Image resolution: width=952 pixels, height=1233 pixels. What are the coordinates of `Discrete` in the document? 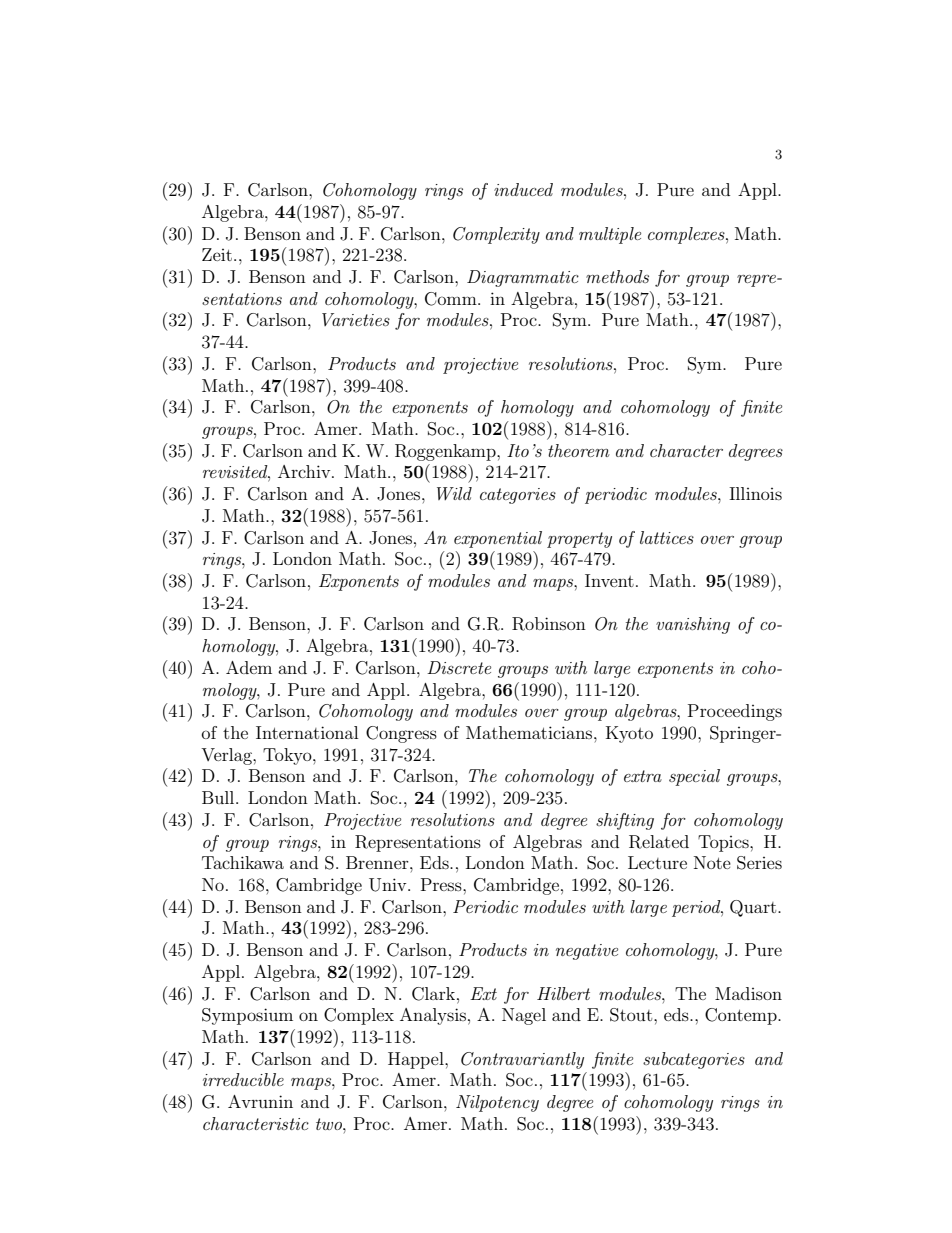 It's located at (459, 667).
